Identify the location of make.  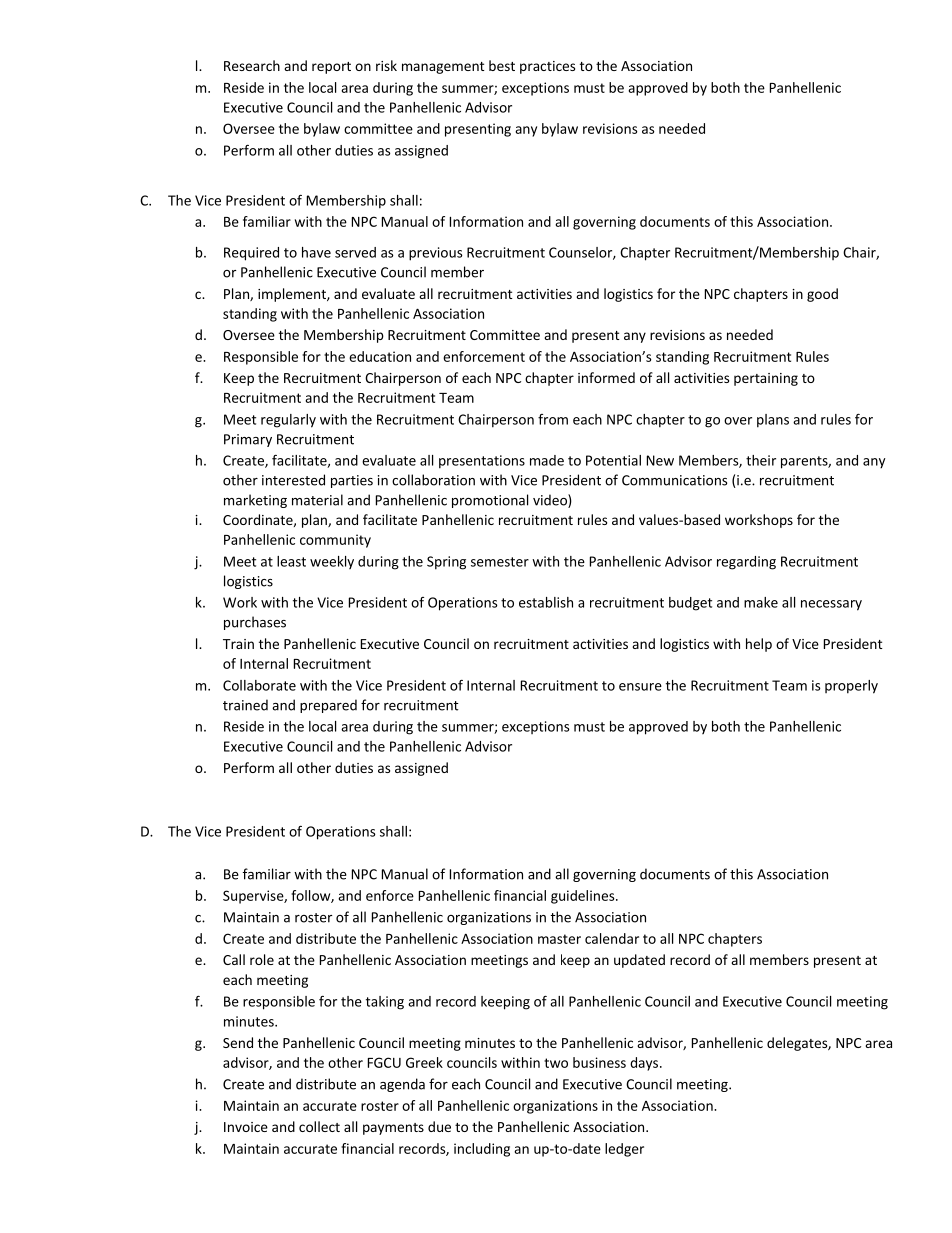
(761, 602).
